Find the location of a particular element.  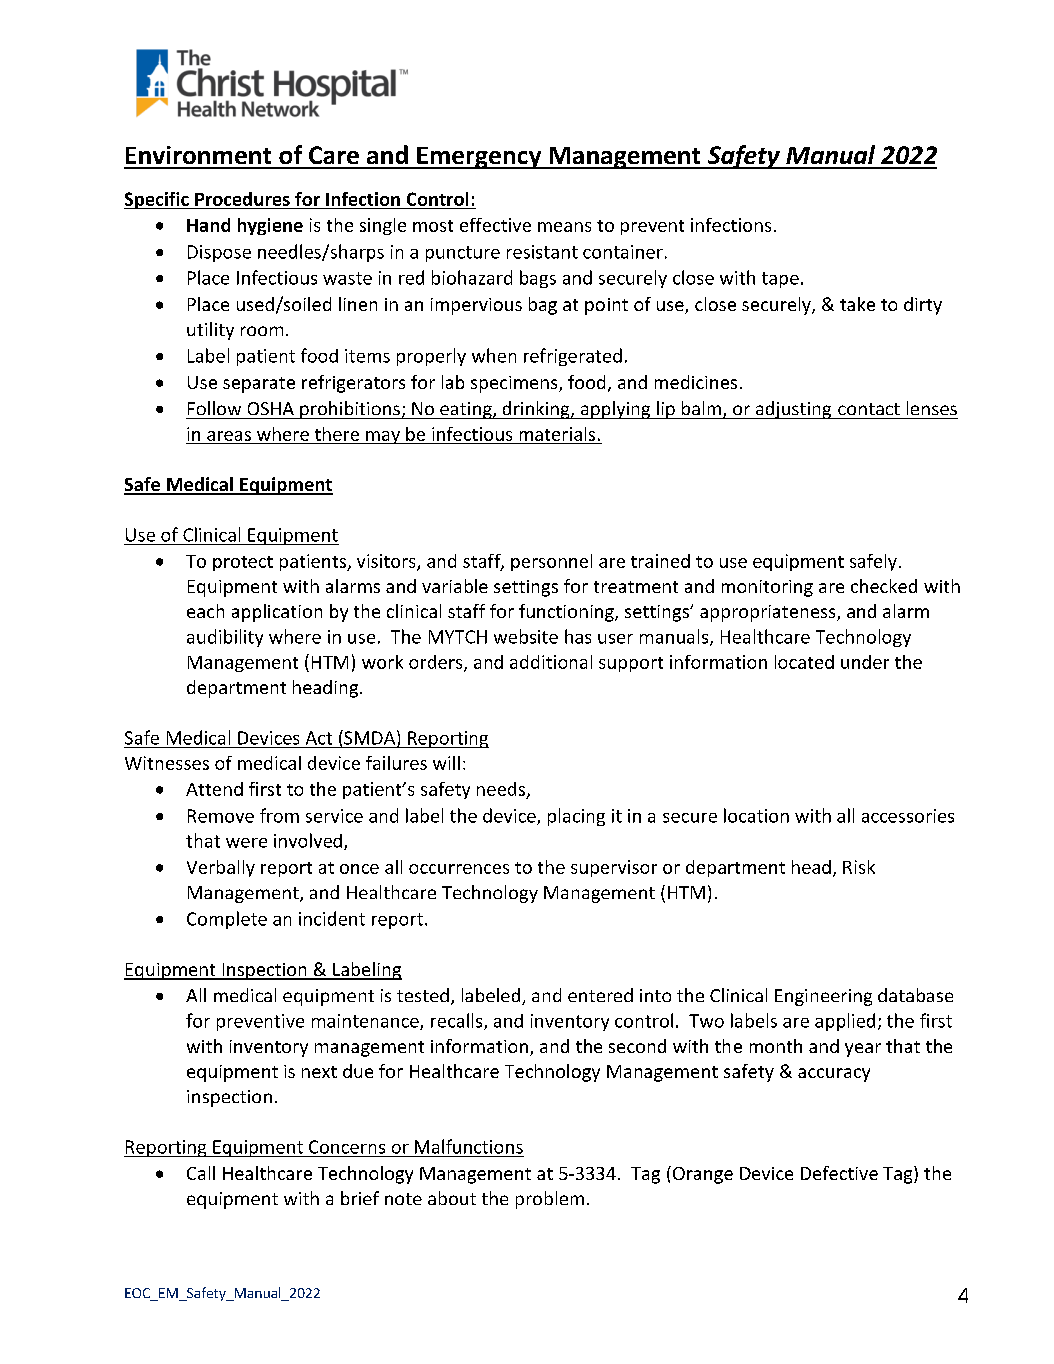

means is located at coordinates (564, 227).
